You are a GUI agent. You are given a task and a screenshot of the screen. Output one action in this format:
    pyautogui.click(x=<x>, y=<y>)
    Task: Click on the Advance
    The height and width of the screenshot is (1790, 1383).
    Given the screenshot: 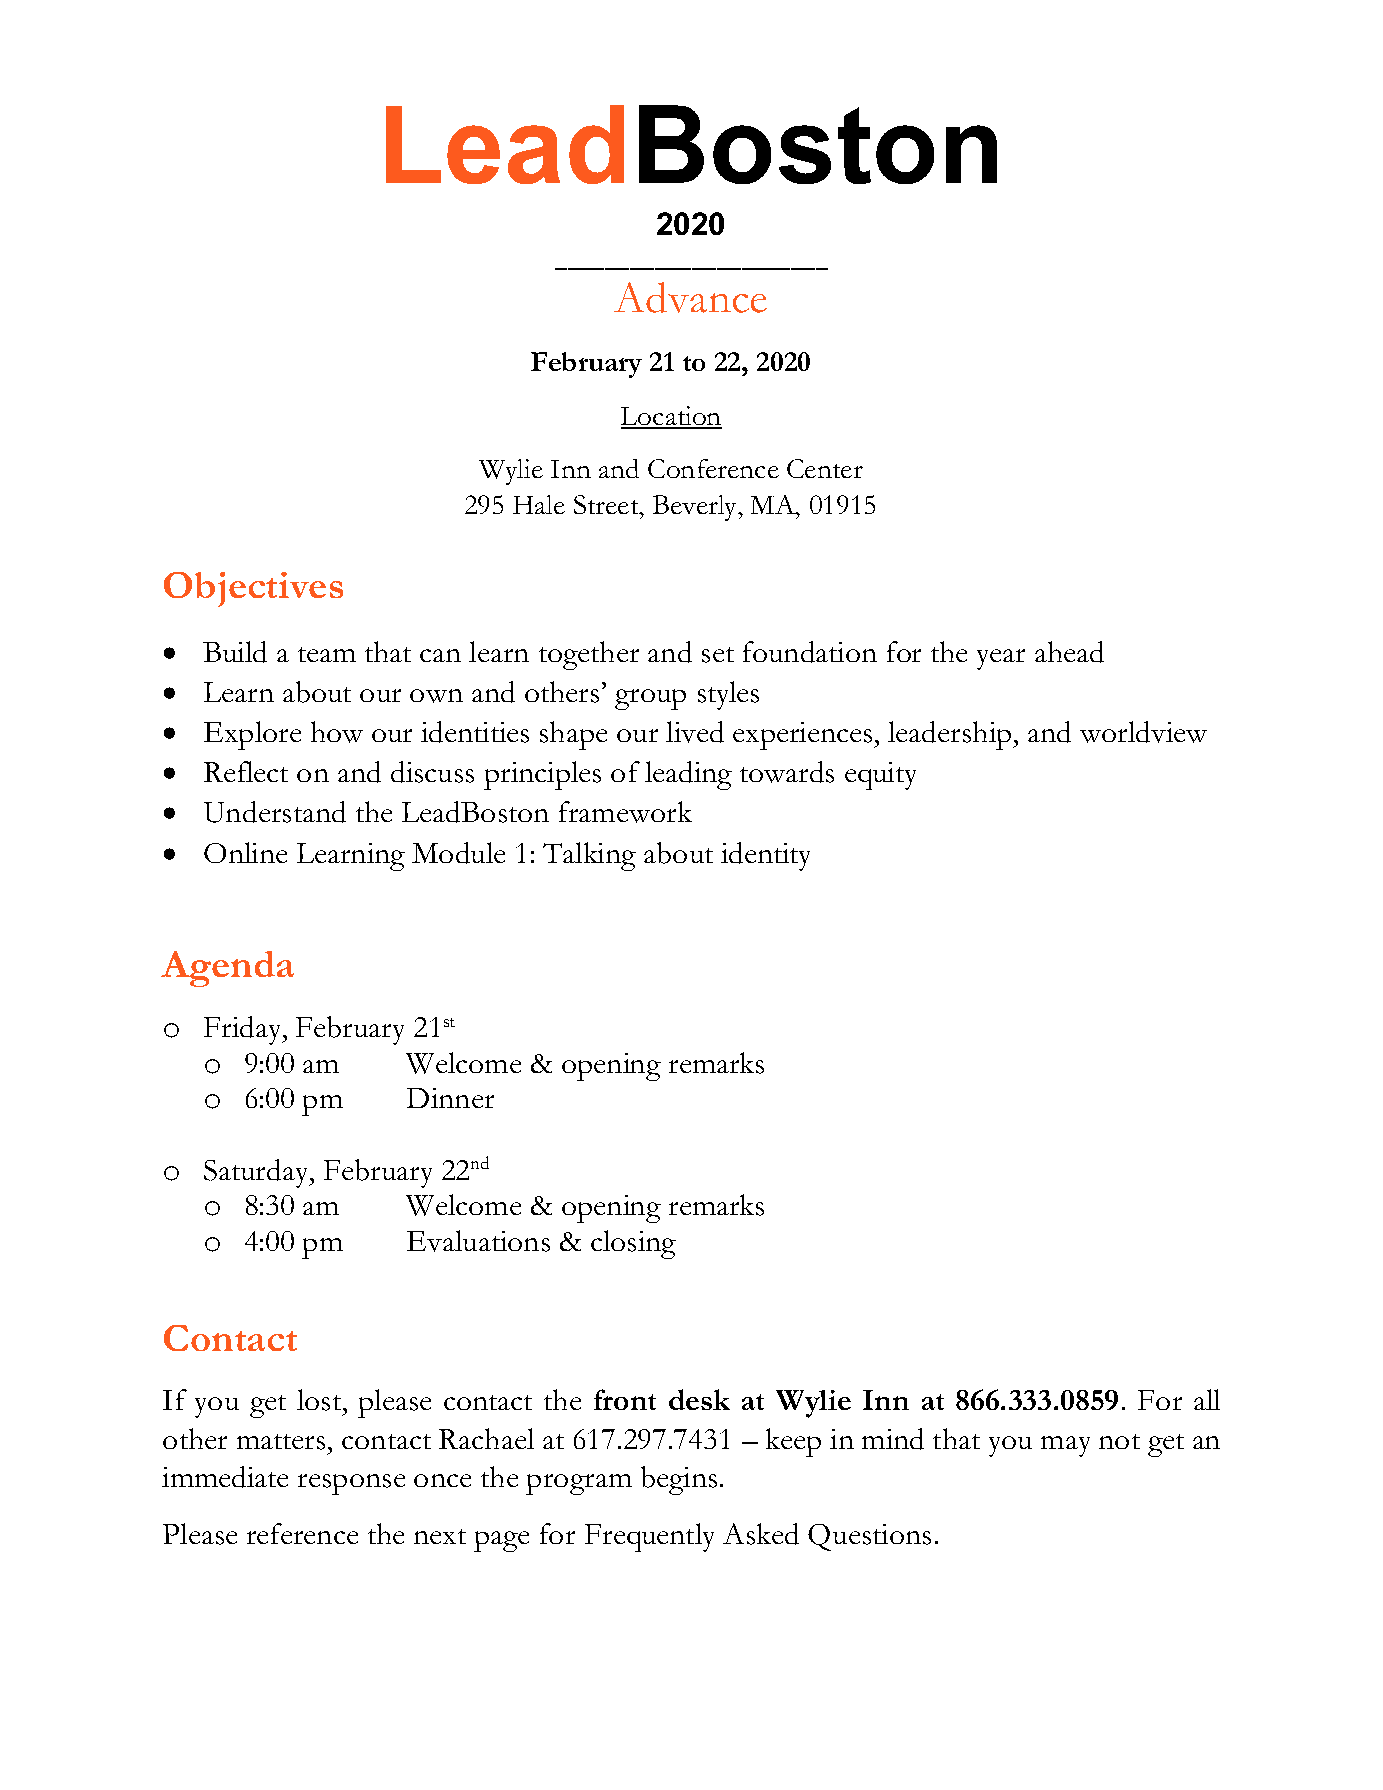 What is the action you would take?
    pyautogui.click(x=690, y=297)
